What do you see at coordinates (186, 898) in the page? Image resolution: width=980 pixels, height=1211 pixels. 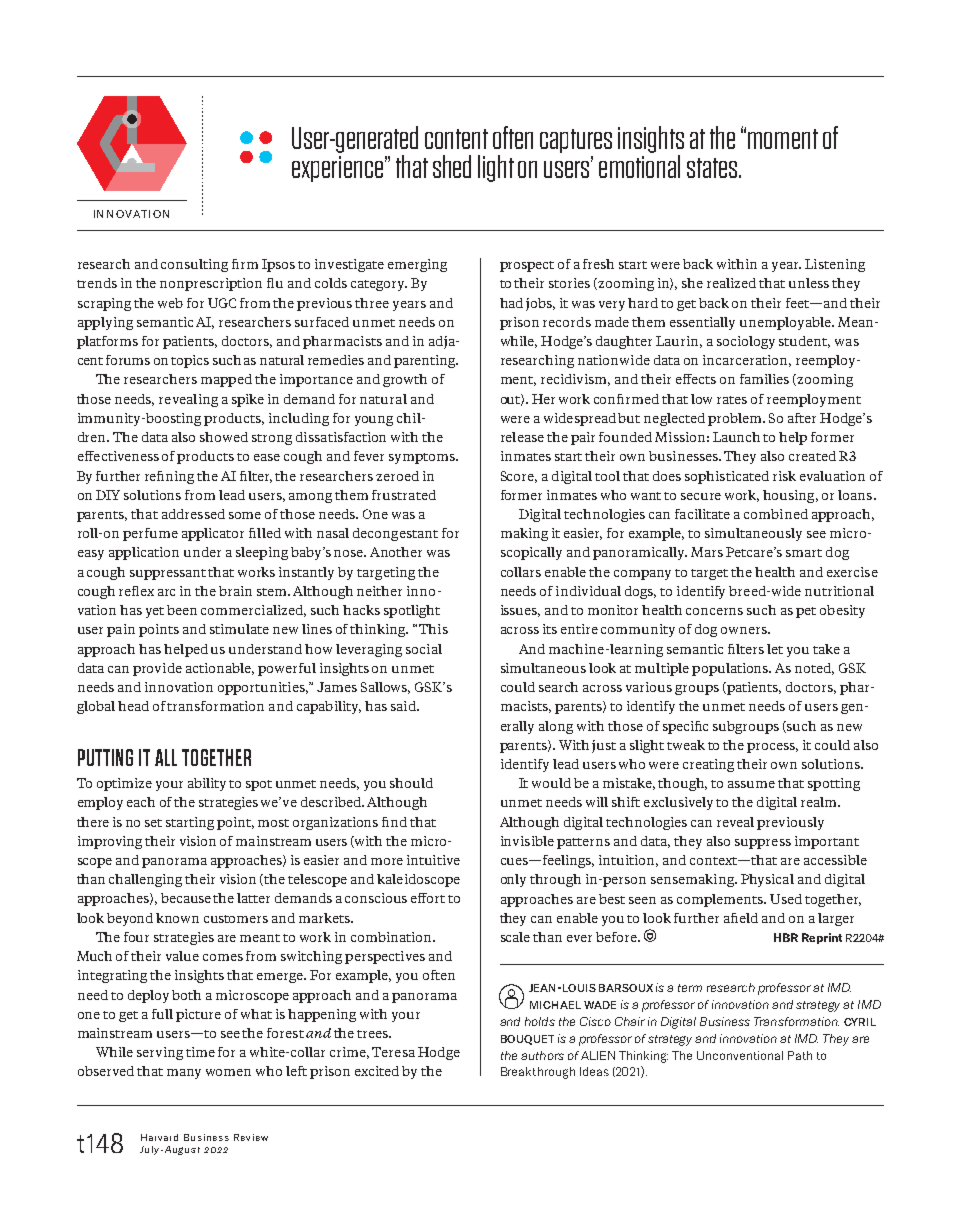 I see `because` at bounding box center [186, 898].
